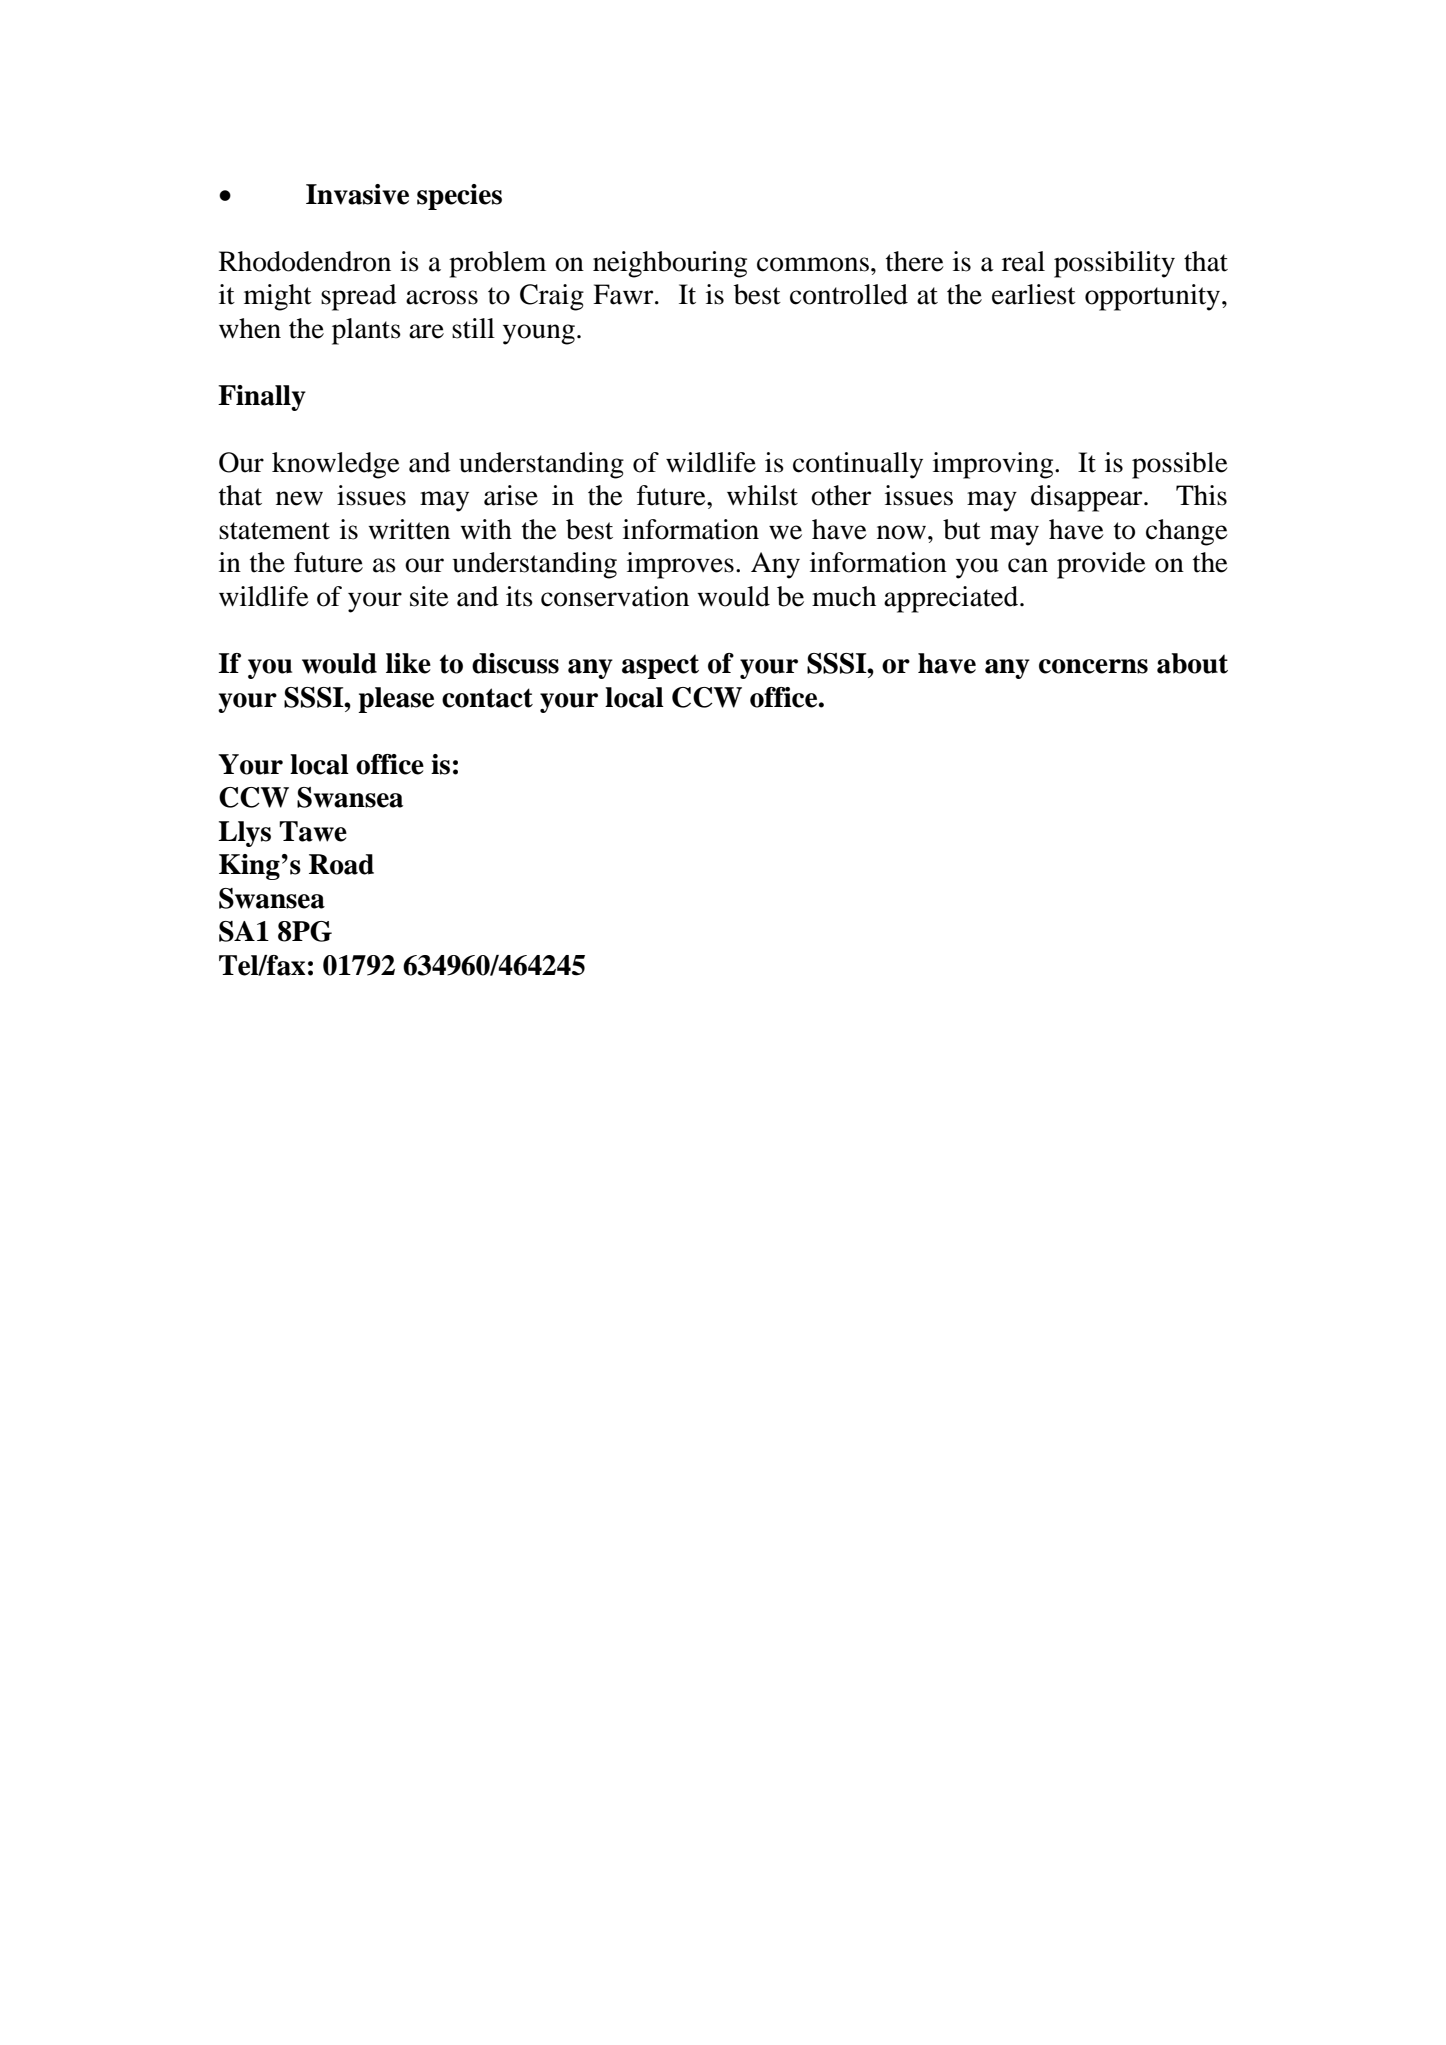  What do you see at coordinates (1114, 264) in the screenshot?
I see `possibility` at bounding box center [1114, 264].
